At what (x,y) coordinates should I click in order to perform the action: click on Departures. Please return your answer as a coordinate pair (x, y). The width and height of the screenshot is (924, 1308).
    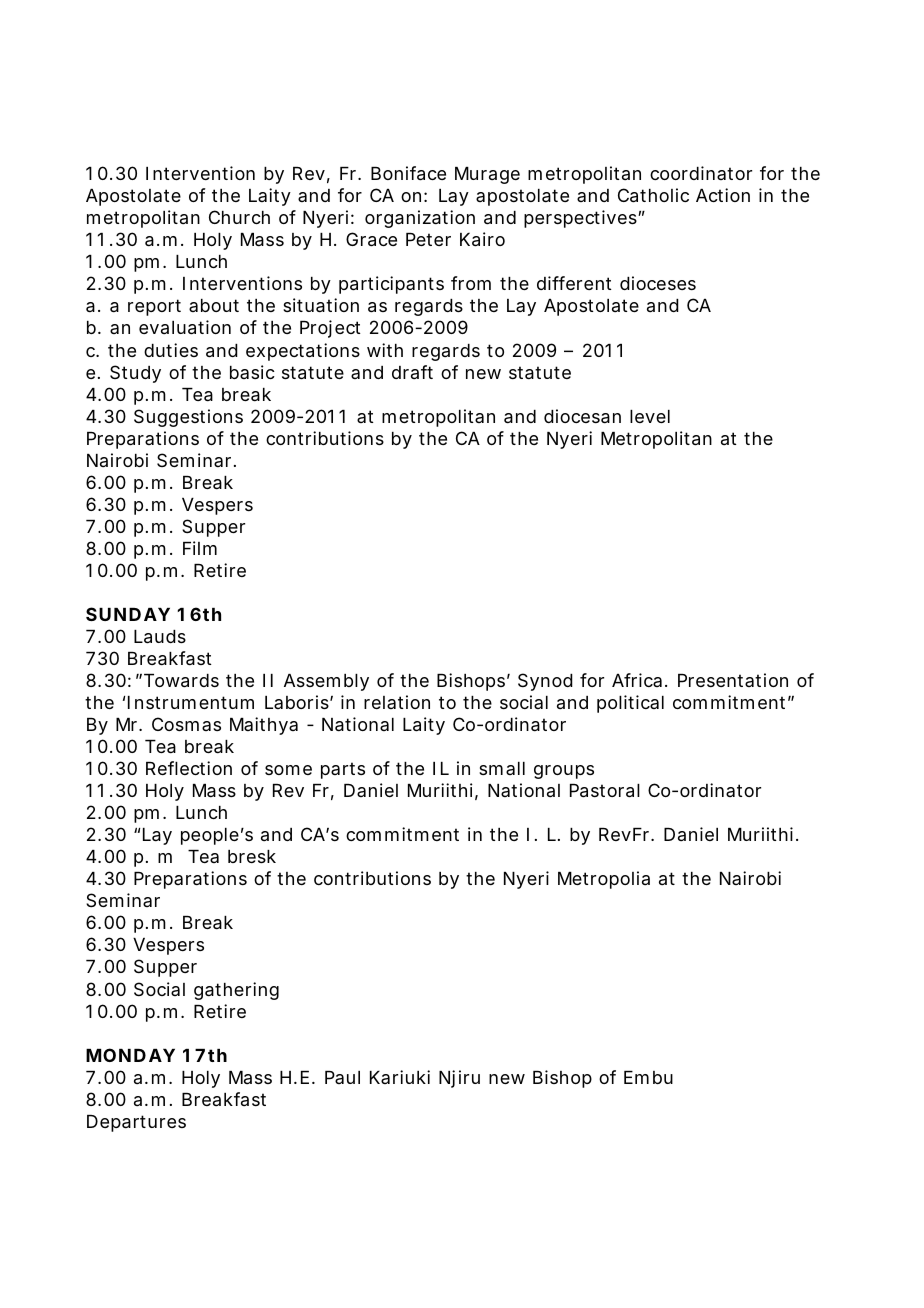
    Looking at the image, I should click on (136, 1123).
